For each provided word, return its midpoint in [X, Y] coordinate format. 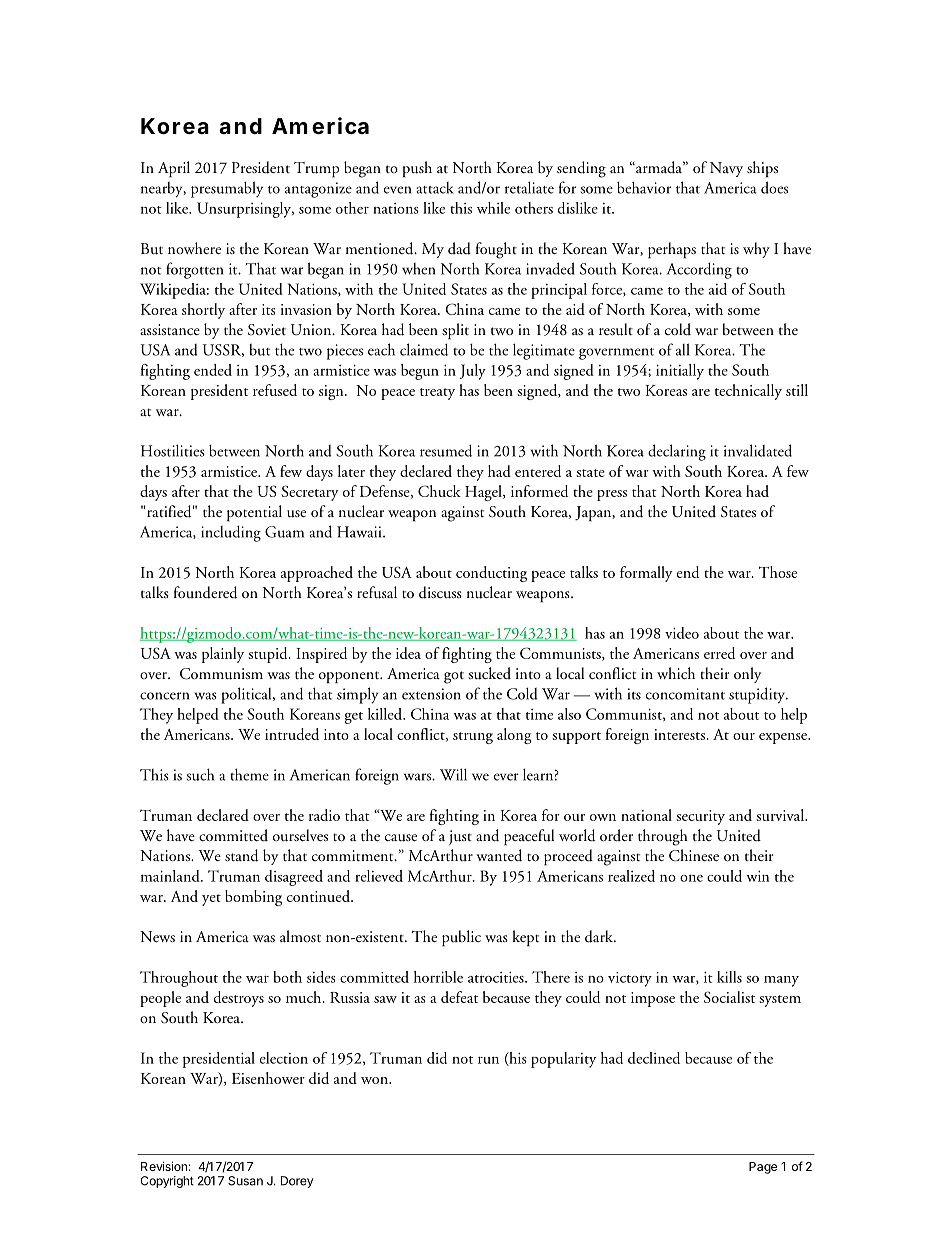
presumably [227, 189]
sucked [489, 673]
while [493, 208]
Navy [726, 169]
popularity [563, 1060]
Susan [245, 1181]
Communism [221, 674]
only [747, 675]
